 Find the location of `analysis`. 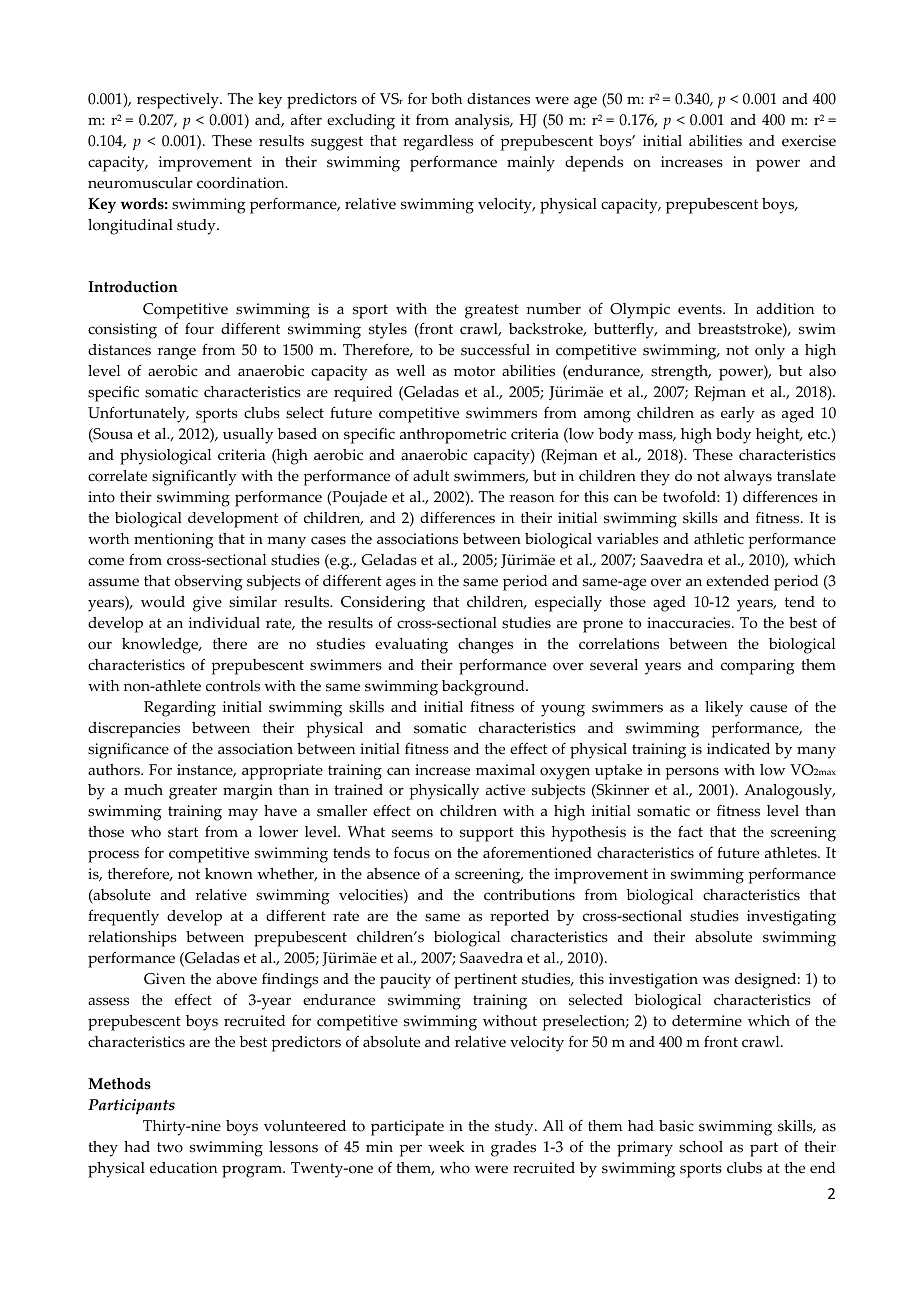

analysis is located at coordinates (483, 122).
